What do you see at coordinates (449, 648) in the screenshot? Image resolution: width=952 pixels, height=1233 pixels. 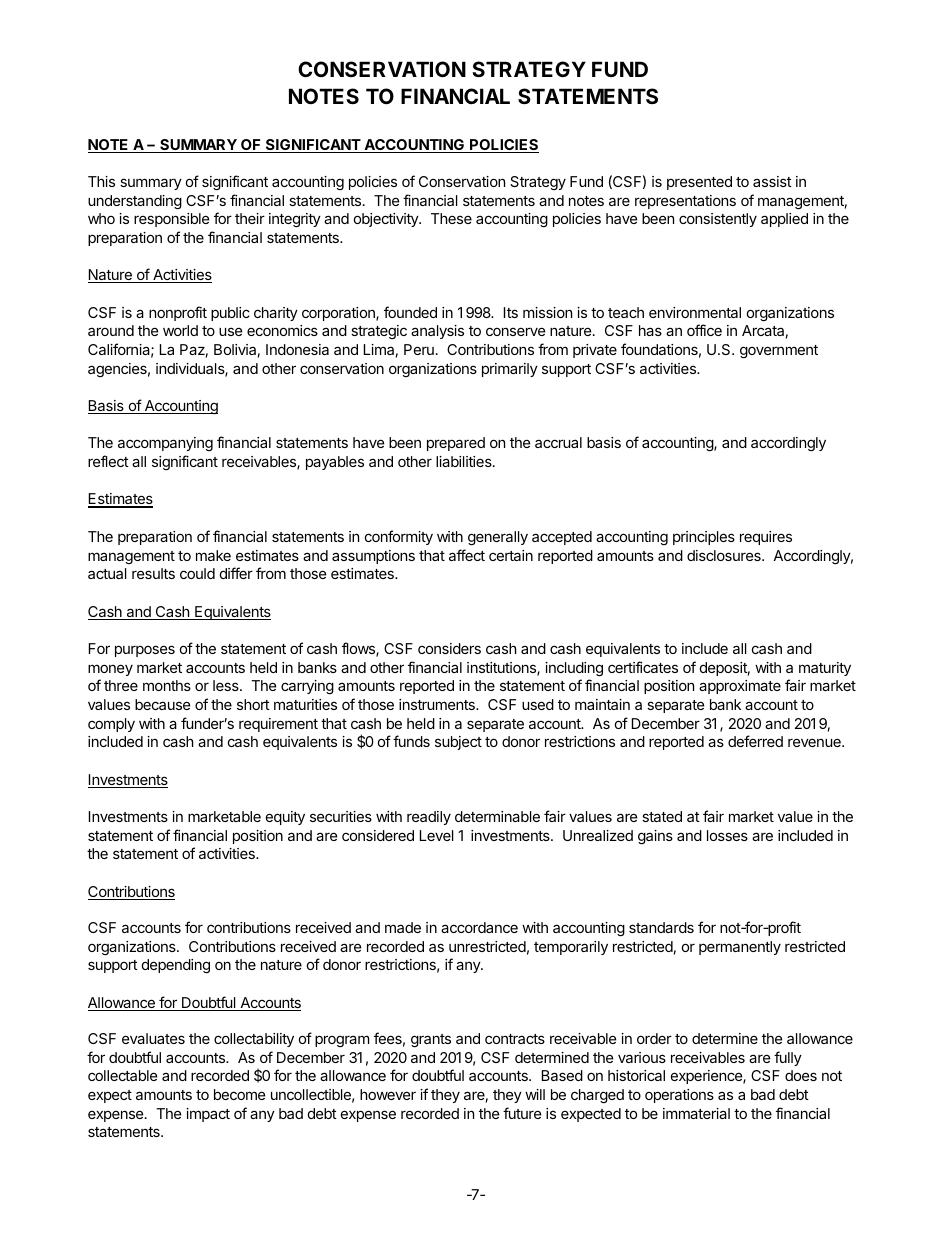 I see `considers` at bounding box center [449, 648].
